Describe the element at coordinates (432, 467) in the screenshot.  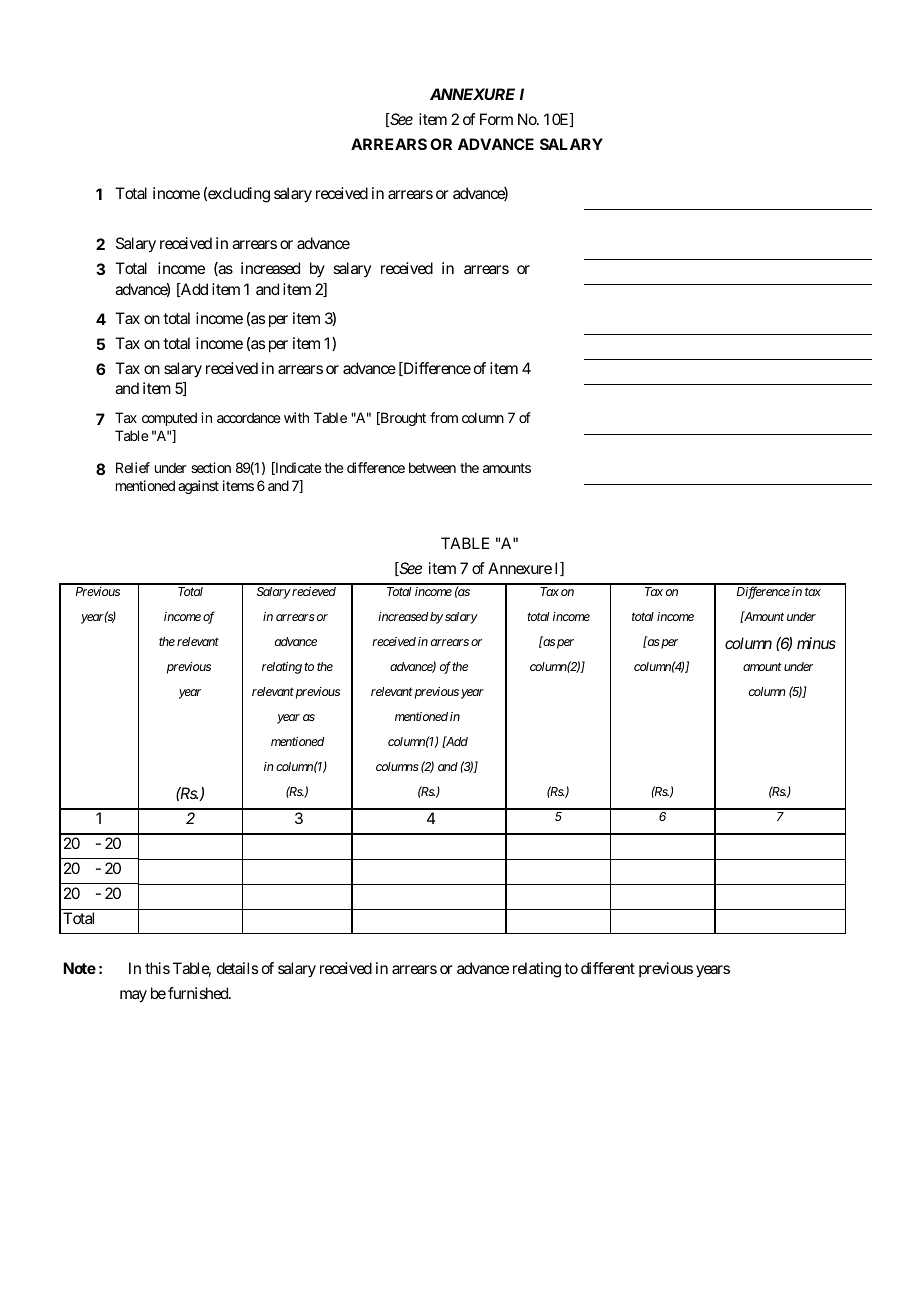
I see `between` at that location.
